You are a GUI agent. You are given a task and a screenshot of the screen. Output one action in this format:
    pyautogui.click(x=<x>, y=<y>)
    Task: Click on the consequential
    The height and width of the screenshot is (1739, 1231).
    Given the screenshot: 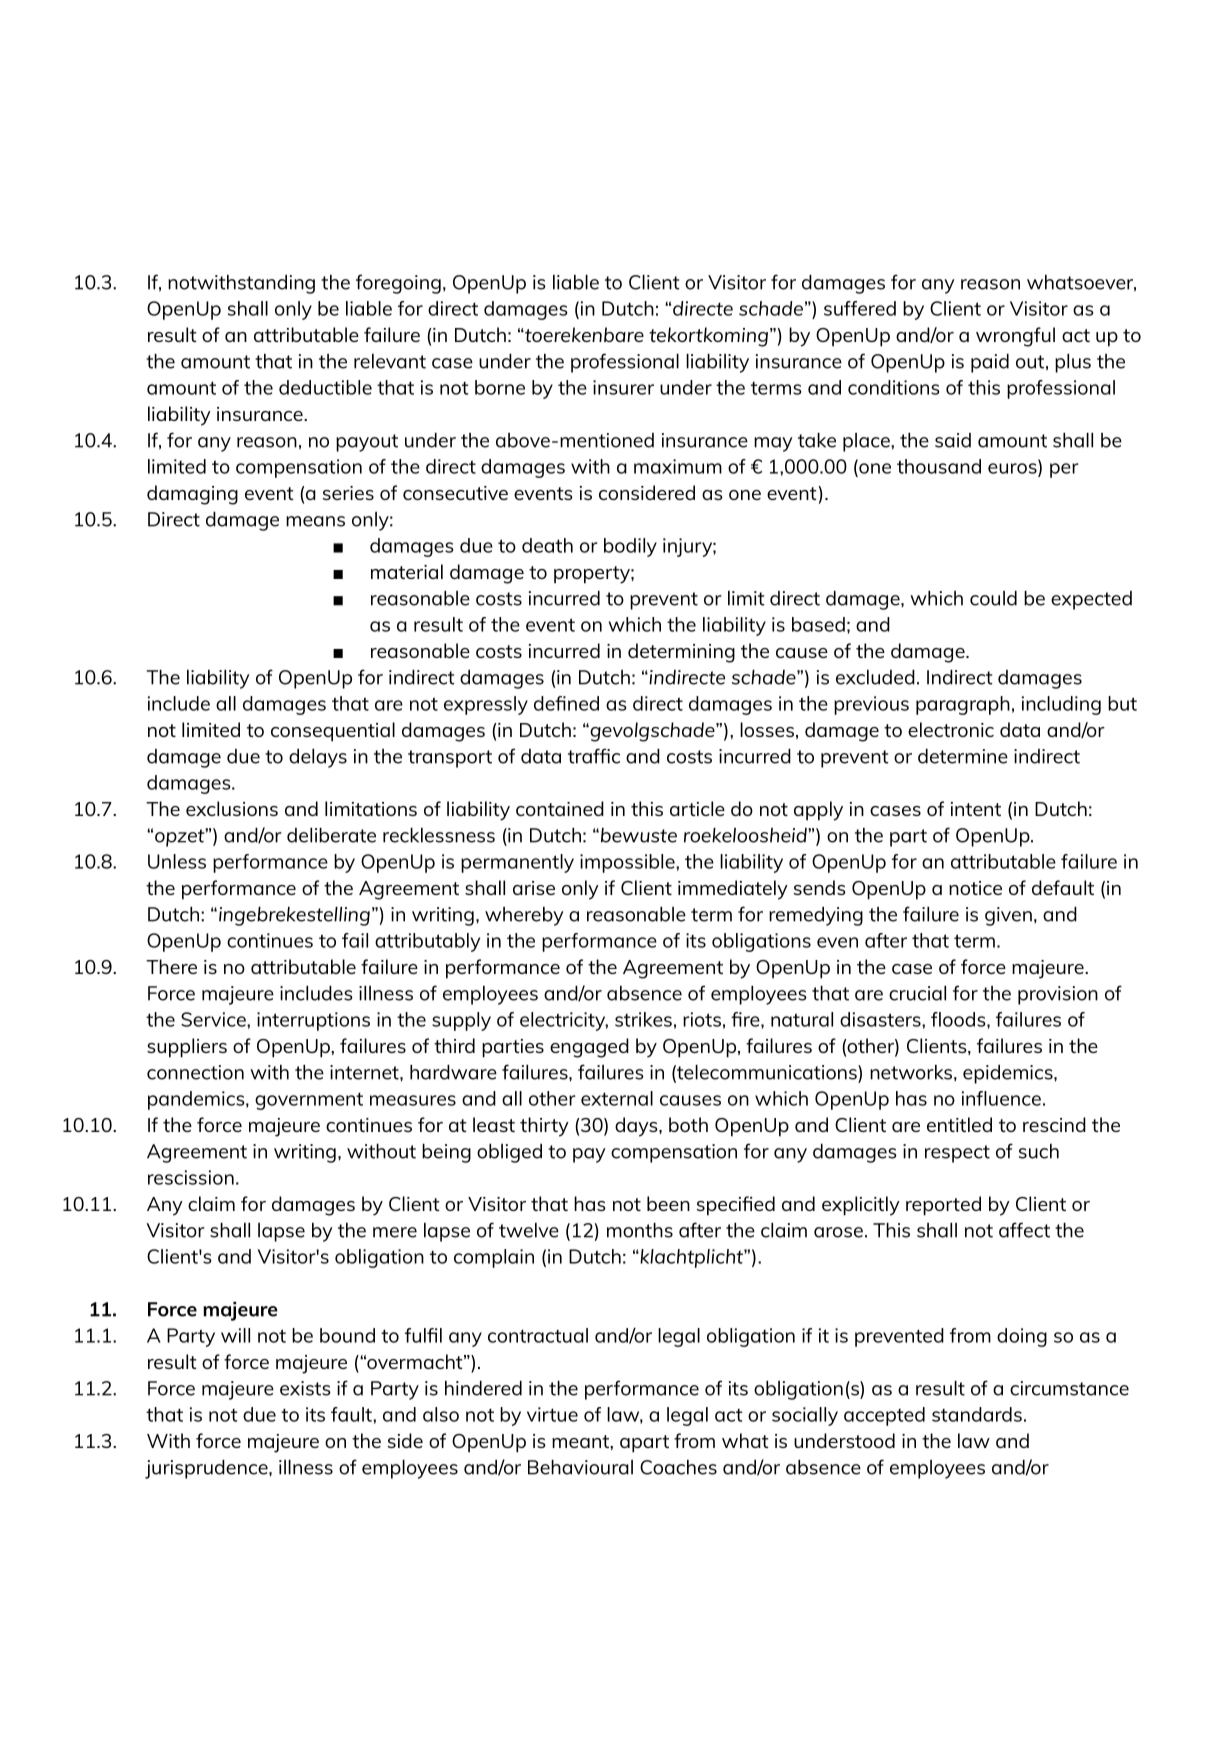 What is the action you would take?
    pyautogui.click(x=333, y=732)
